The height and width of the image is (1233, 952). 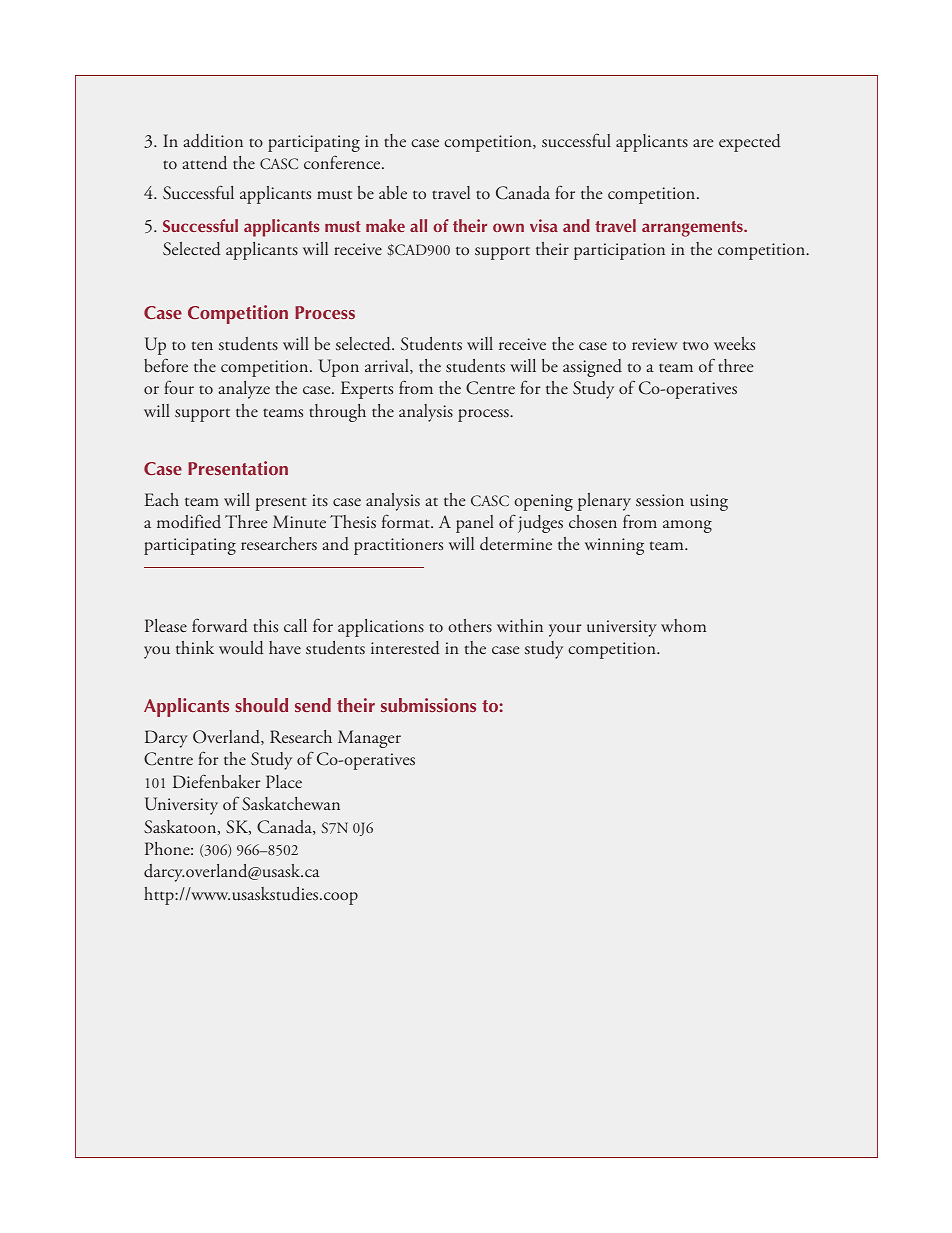 What do you see at coordinates (216, 781) in the image?
I see `Diefenbaker` at bounding box center [216, 781].
